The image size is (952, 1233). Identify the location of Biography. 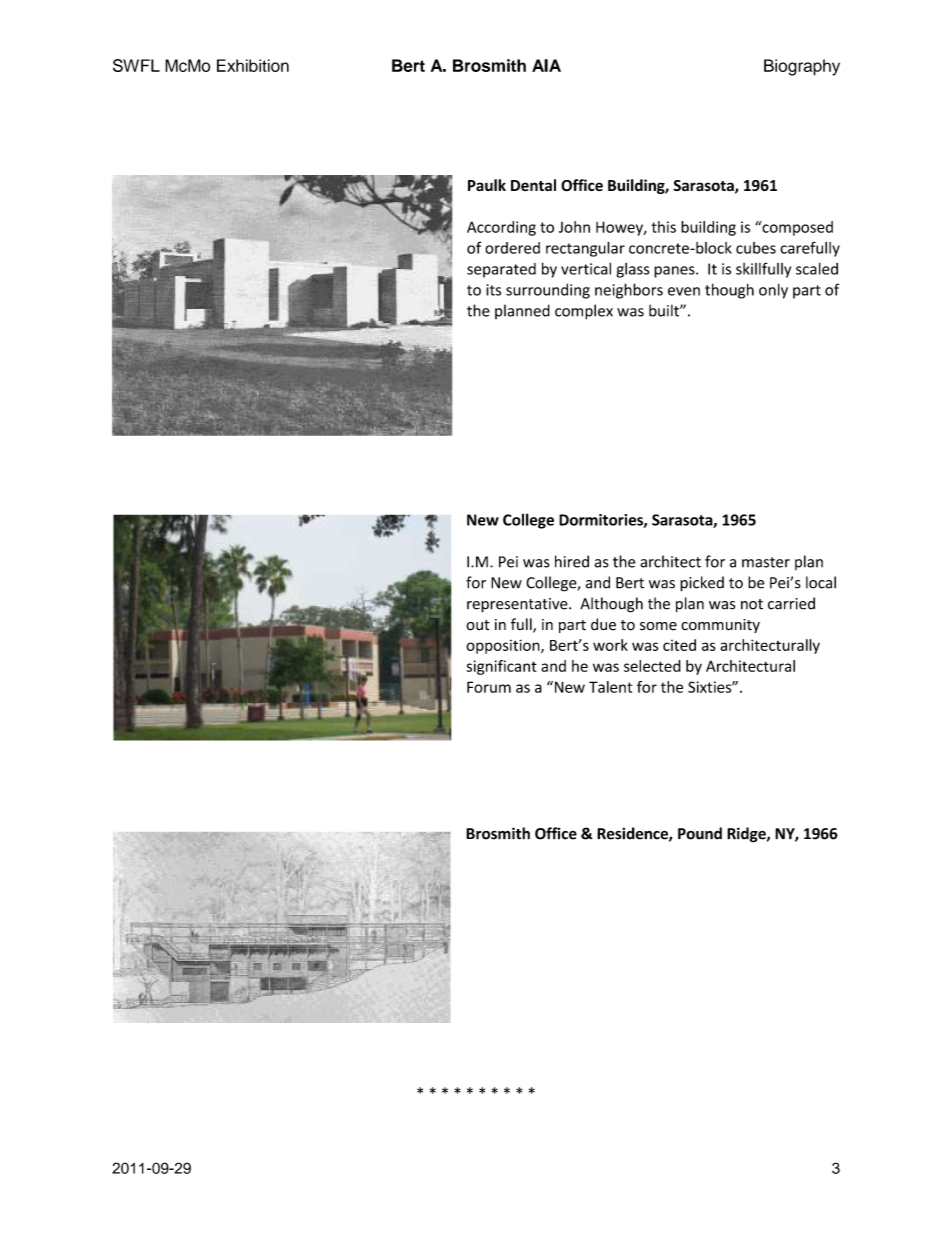
(802, 67).
